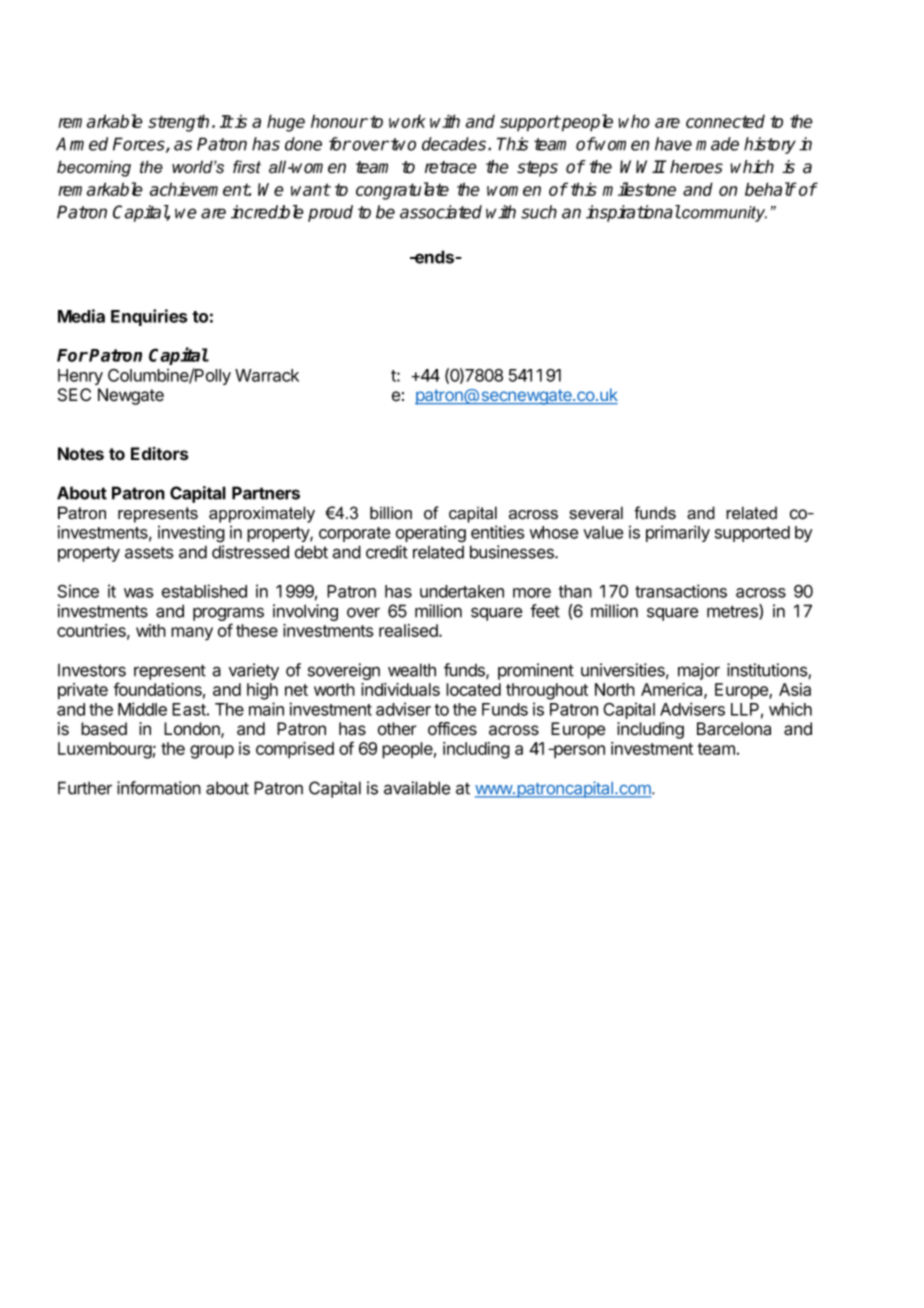 The image size is (924, 1308). What do you see at coordinates (723, 214) in the screenshot?
I see `community` at bounding box center [723, 214].
